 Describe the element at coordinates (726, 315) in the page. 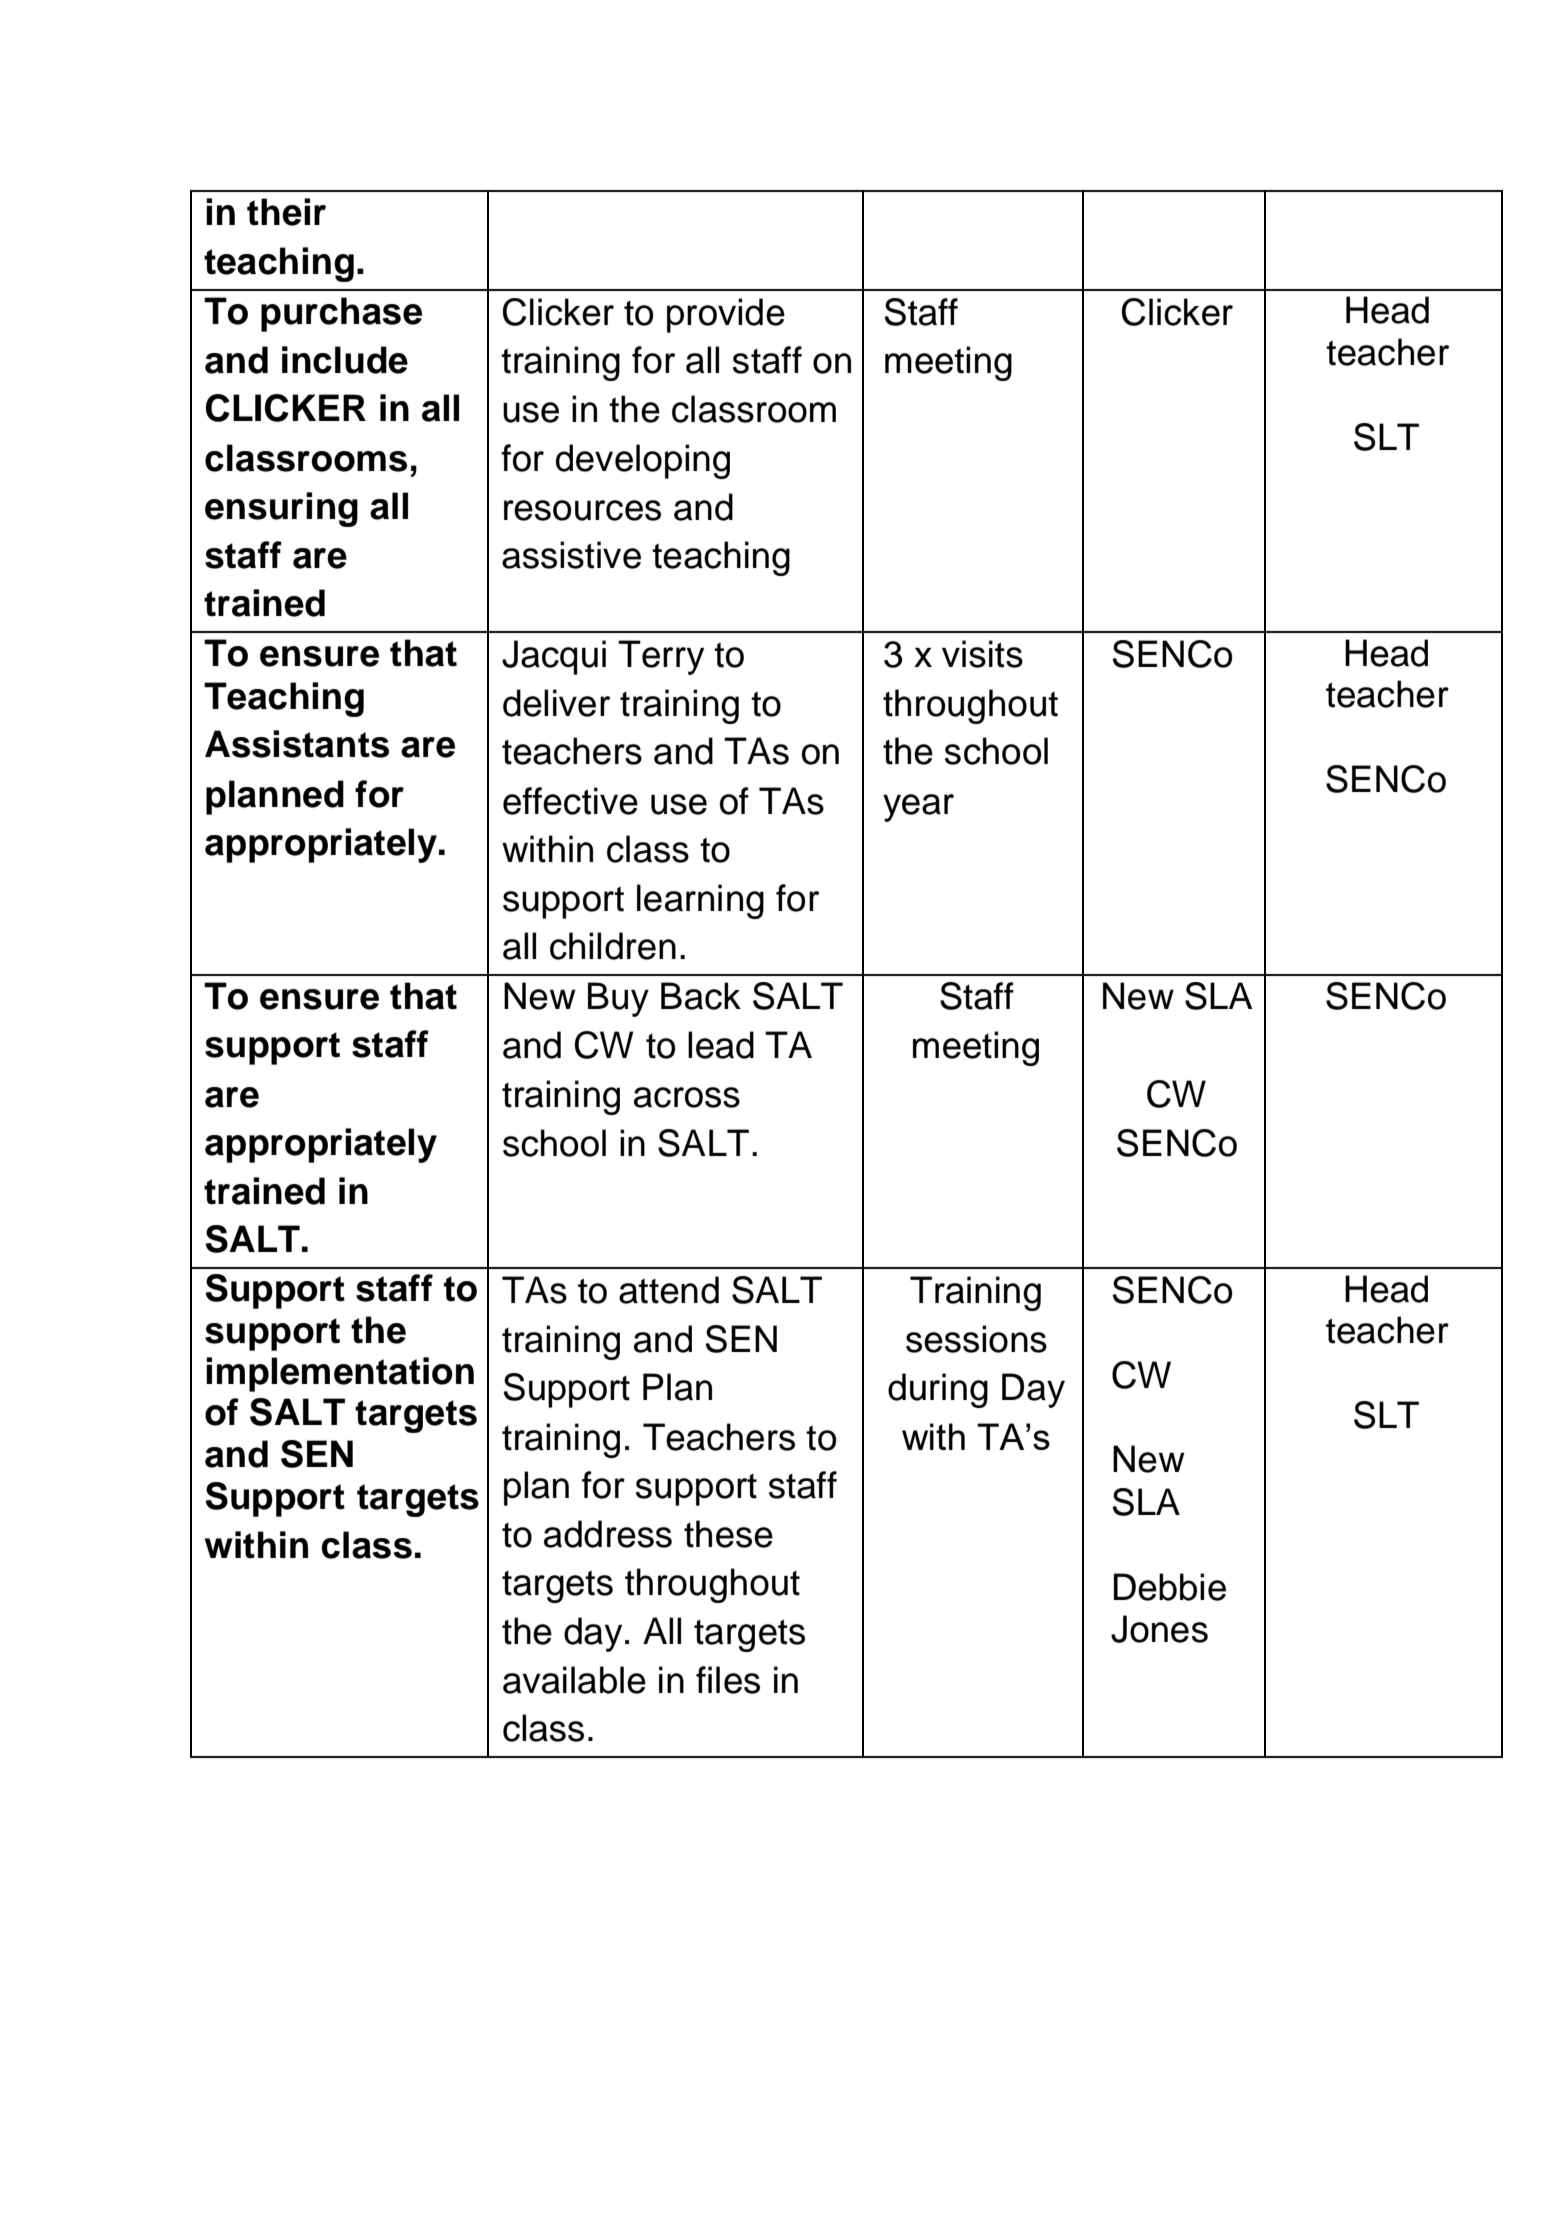

I see `provide` at that location.
